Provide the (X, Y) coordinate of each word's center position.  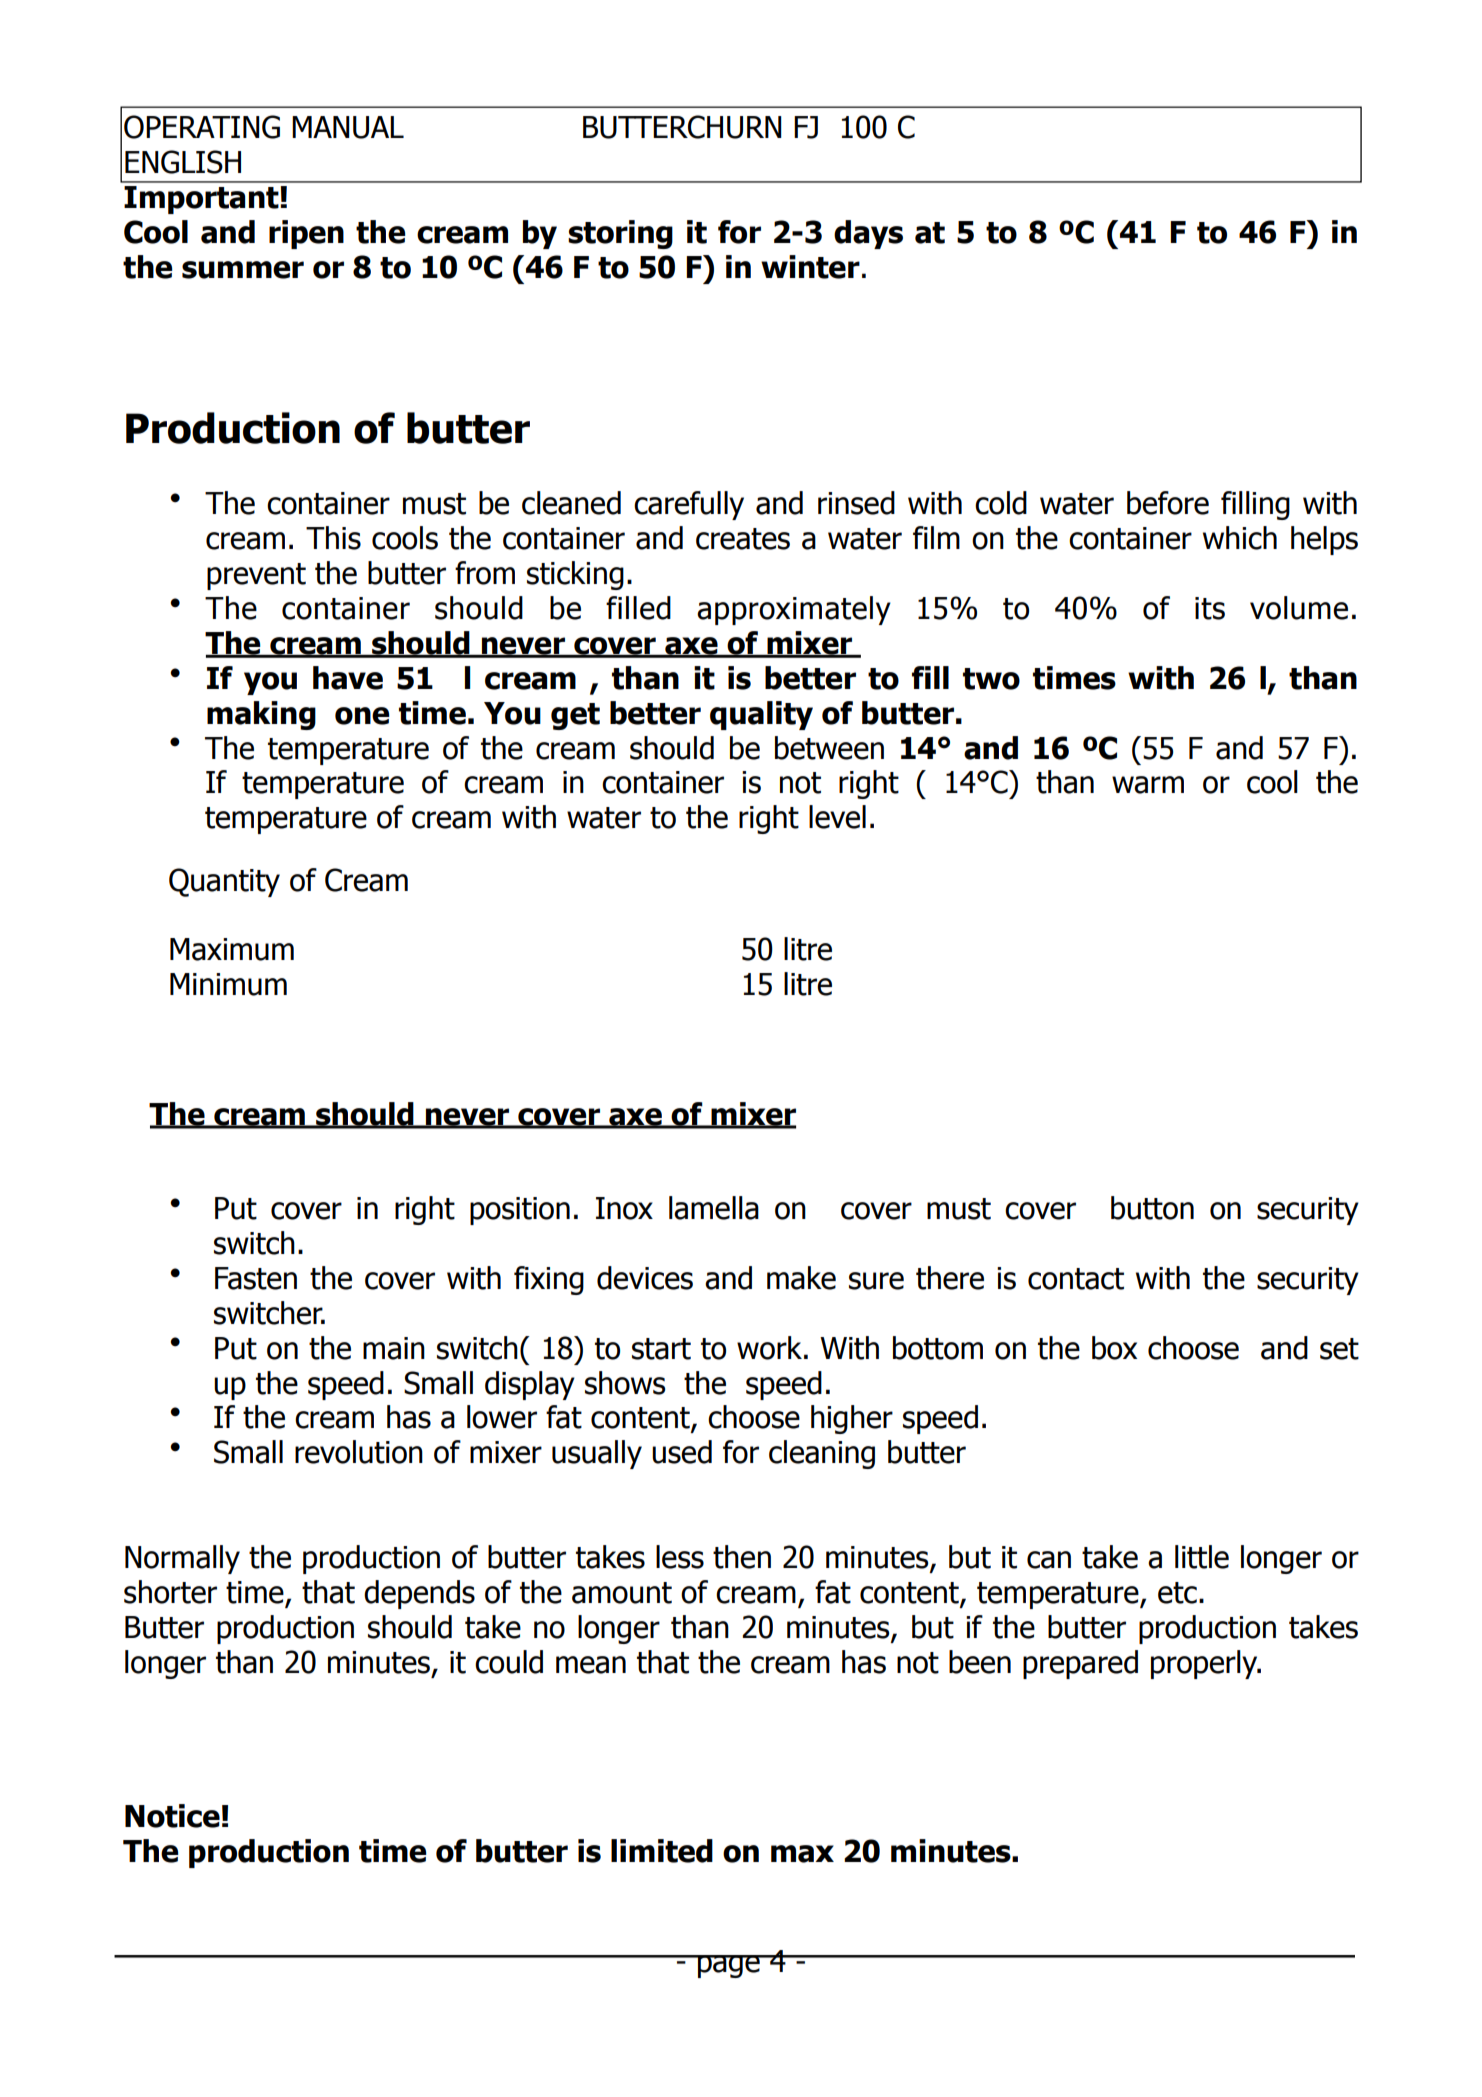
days (868, 234)
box (1114, 1348)
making (261, 715)
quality (761, 715)
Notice (172, 1816)
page (729, 1966)
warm (1148, 785)
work (769, 1348)
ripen (306, 234)
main (394, 1348)
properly (1205, 1664)
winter (810, 267)
